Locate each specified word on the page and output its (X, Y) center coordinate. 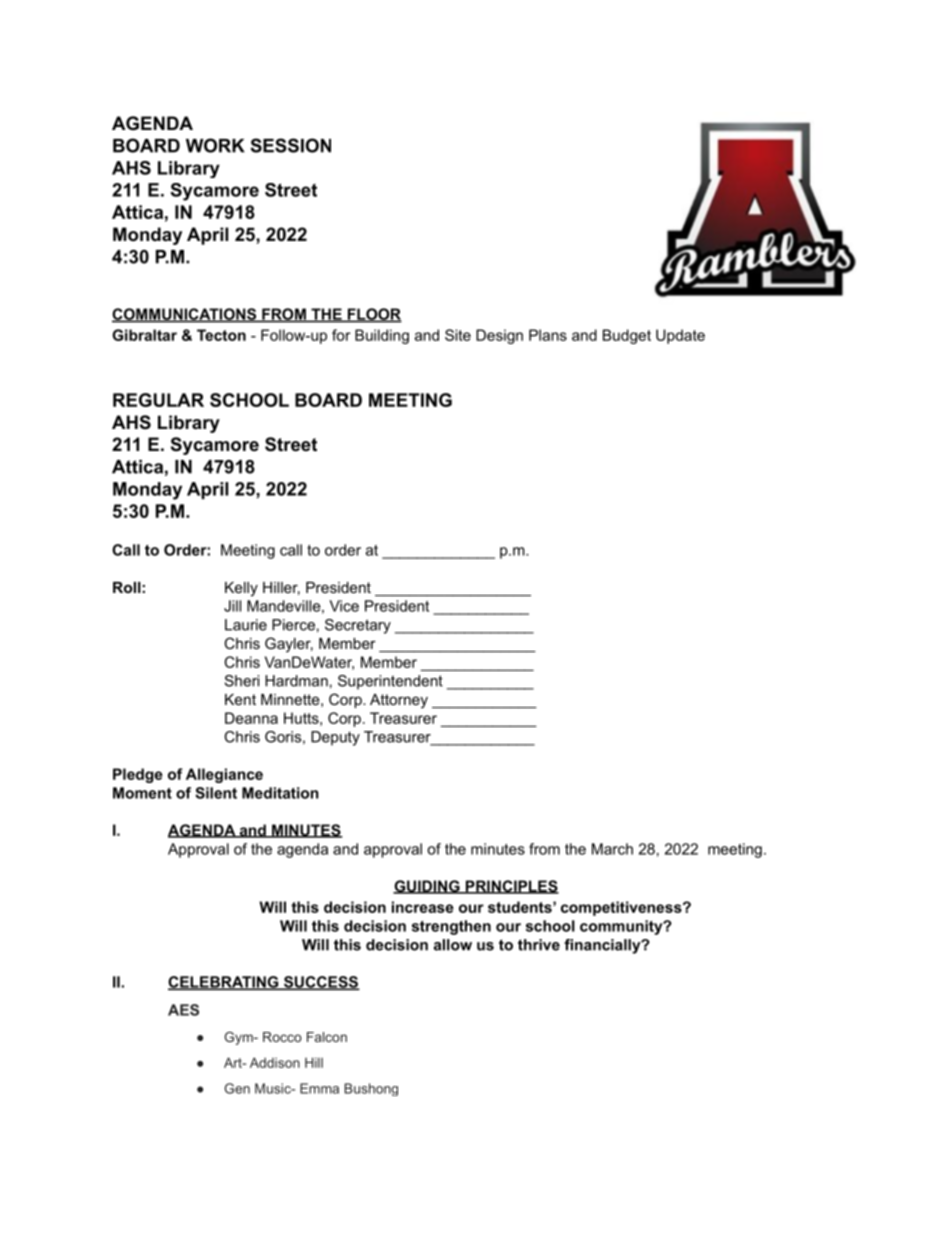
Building (382, 336)
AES (183, 1010)
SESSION (290, 145)
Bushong (371, 1089)
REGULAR (158, 400)
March (612, 849)
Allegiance (224, 775)
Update (680, 336)
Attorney (399, 701)
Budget (627, 336)
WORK (215, 145)
